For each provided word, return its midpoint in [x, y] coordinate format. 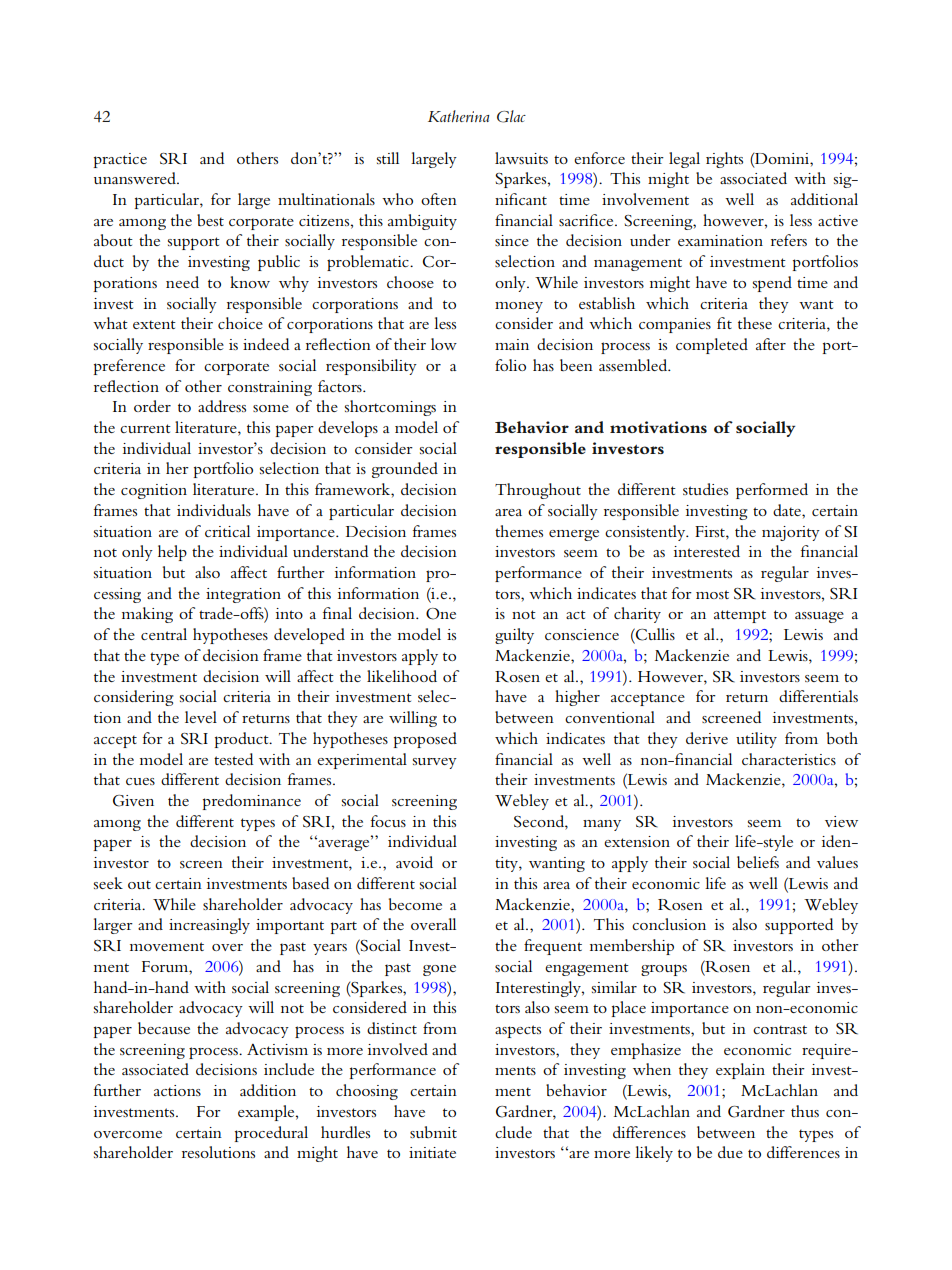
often [439, 199]
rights [724, 160]
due [730, 1152]
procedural [271, 1134]
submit [433, 1132]
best [210, 220]
